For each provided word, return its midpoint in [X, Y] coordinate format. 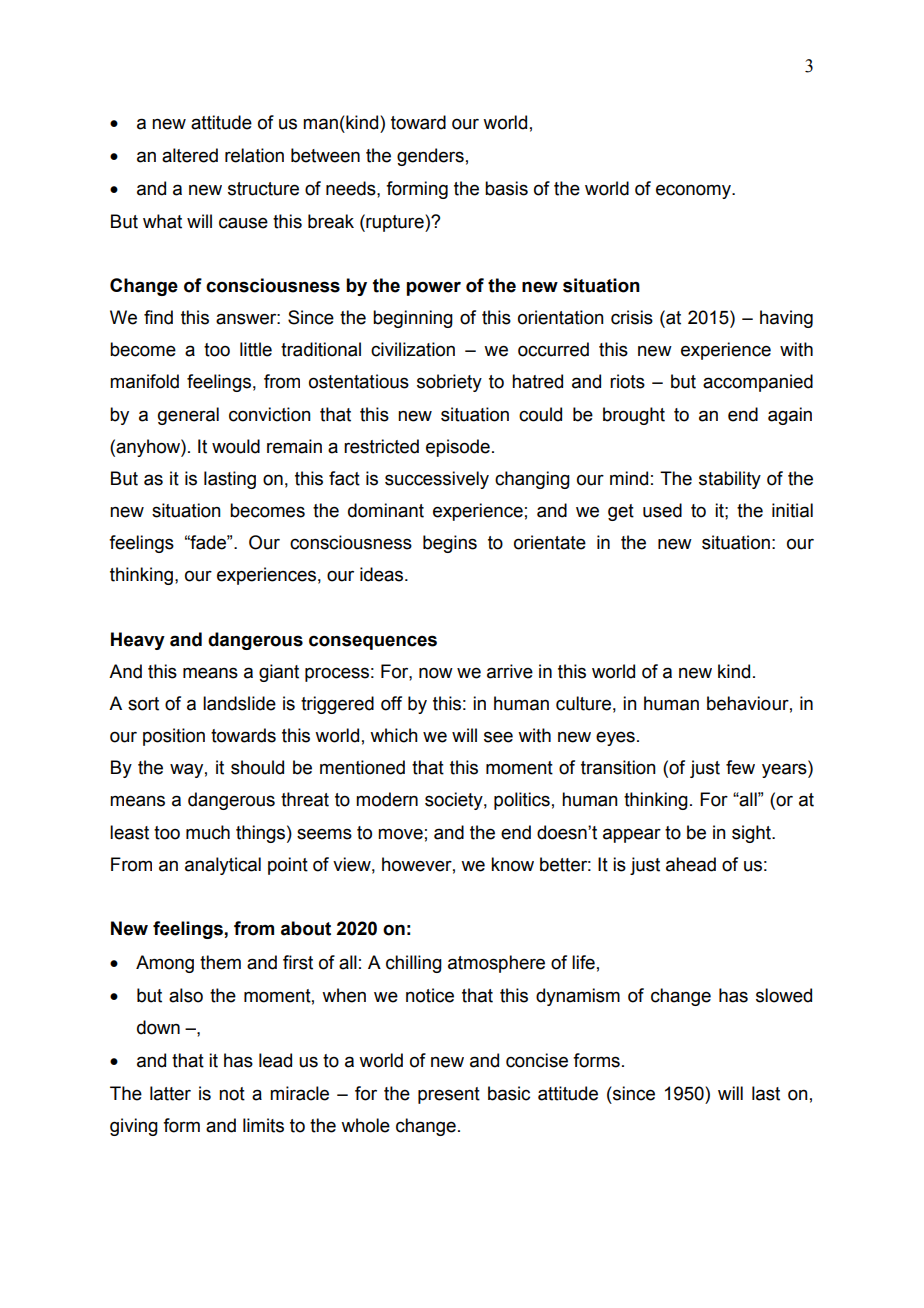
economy [694, 191]
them [220, 962]
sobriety [449, 383]
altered [190, 155]
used [662, 510]
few [740, 767]
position [174, 737]
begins [450, 544]
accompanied [758, 383]
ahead [691, 864]
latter [170, 1093]
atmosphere [496, 964]
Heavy [138, 641]
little [256, 349]
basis [506, 188]
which [394, 735]
